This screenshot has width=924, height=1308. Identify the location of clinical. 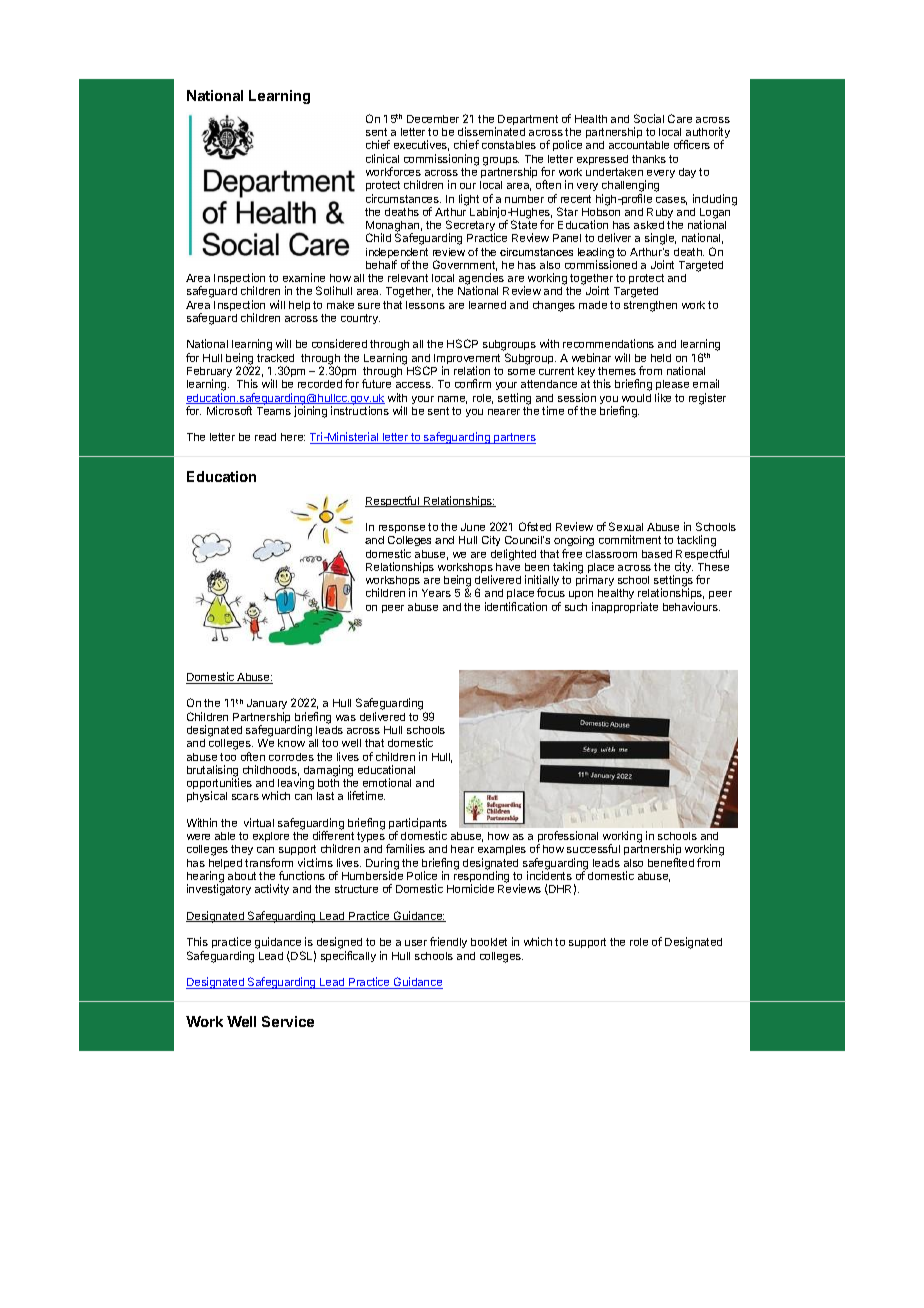
(382, 158).
